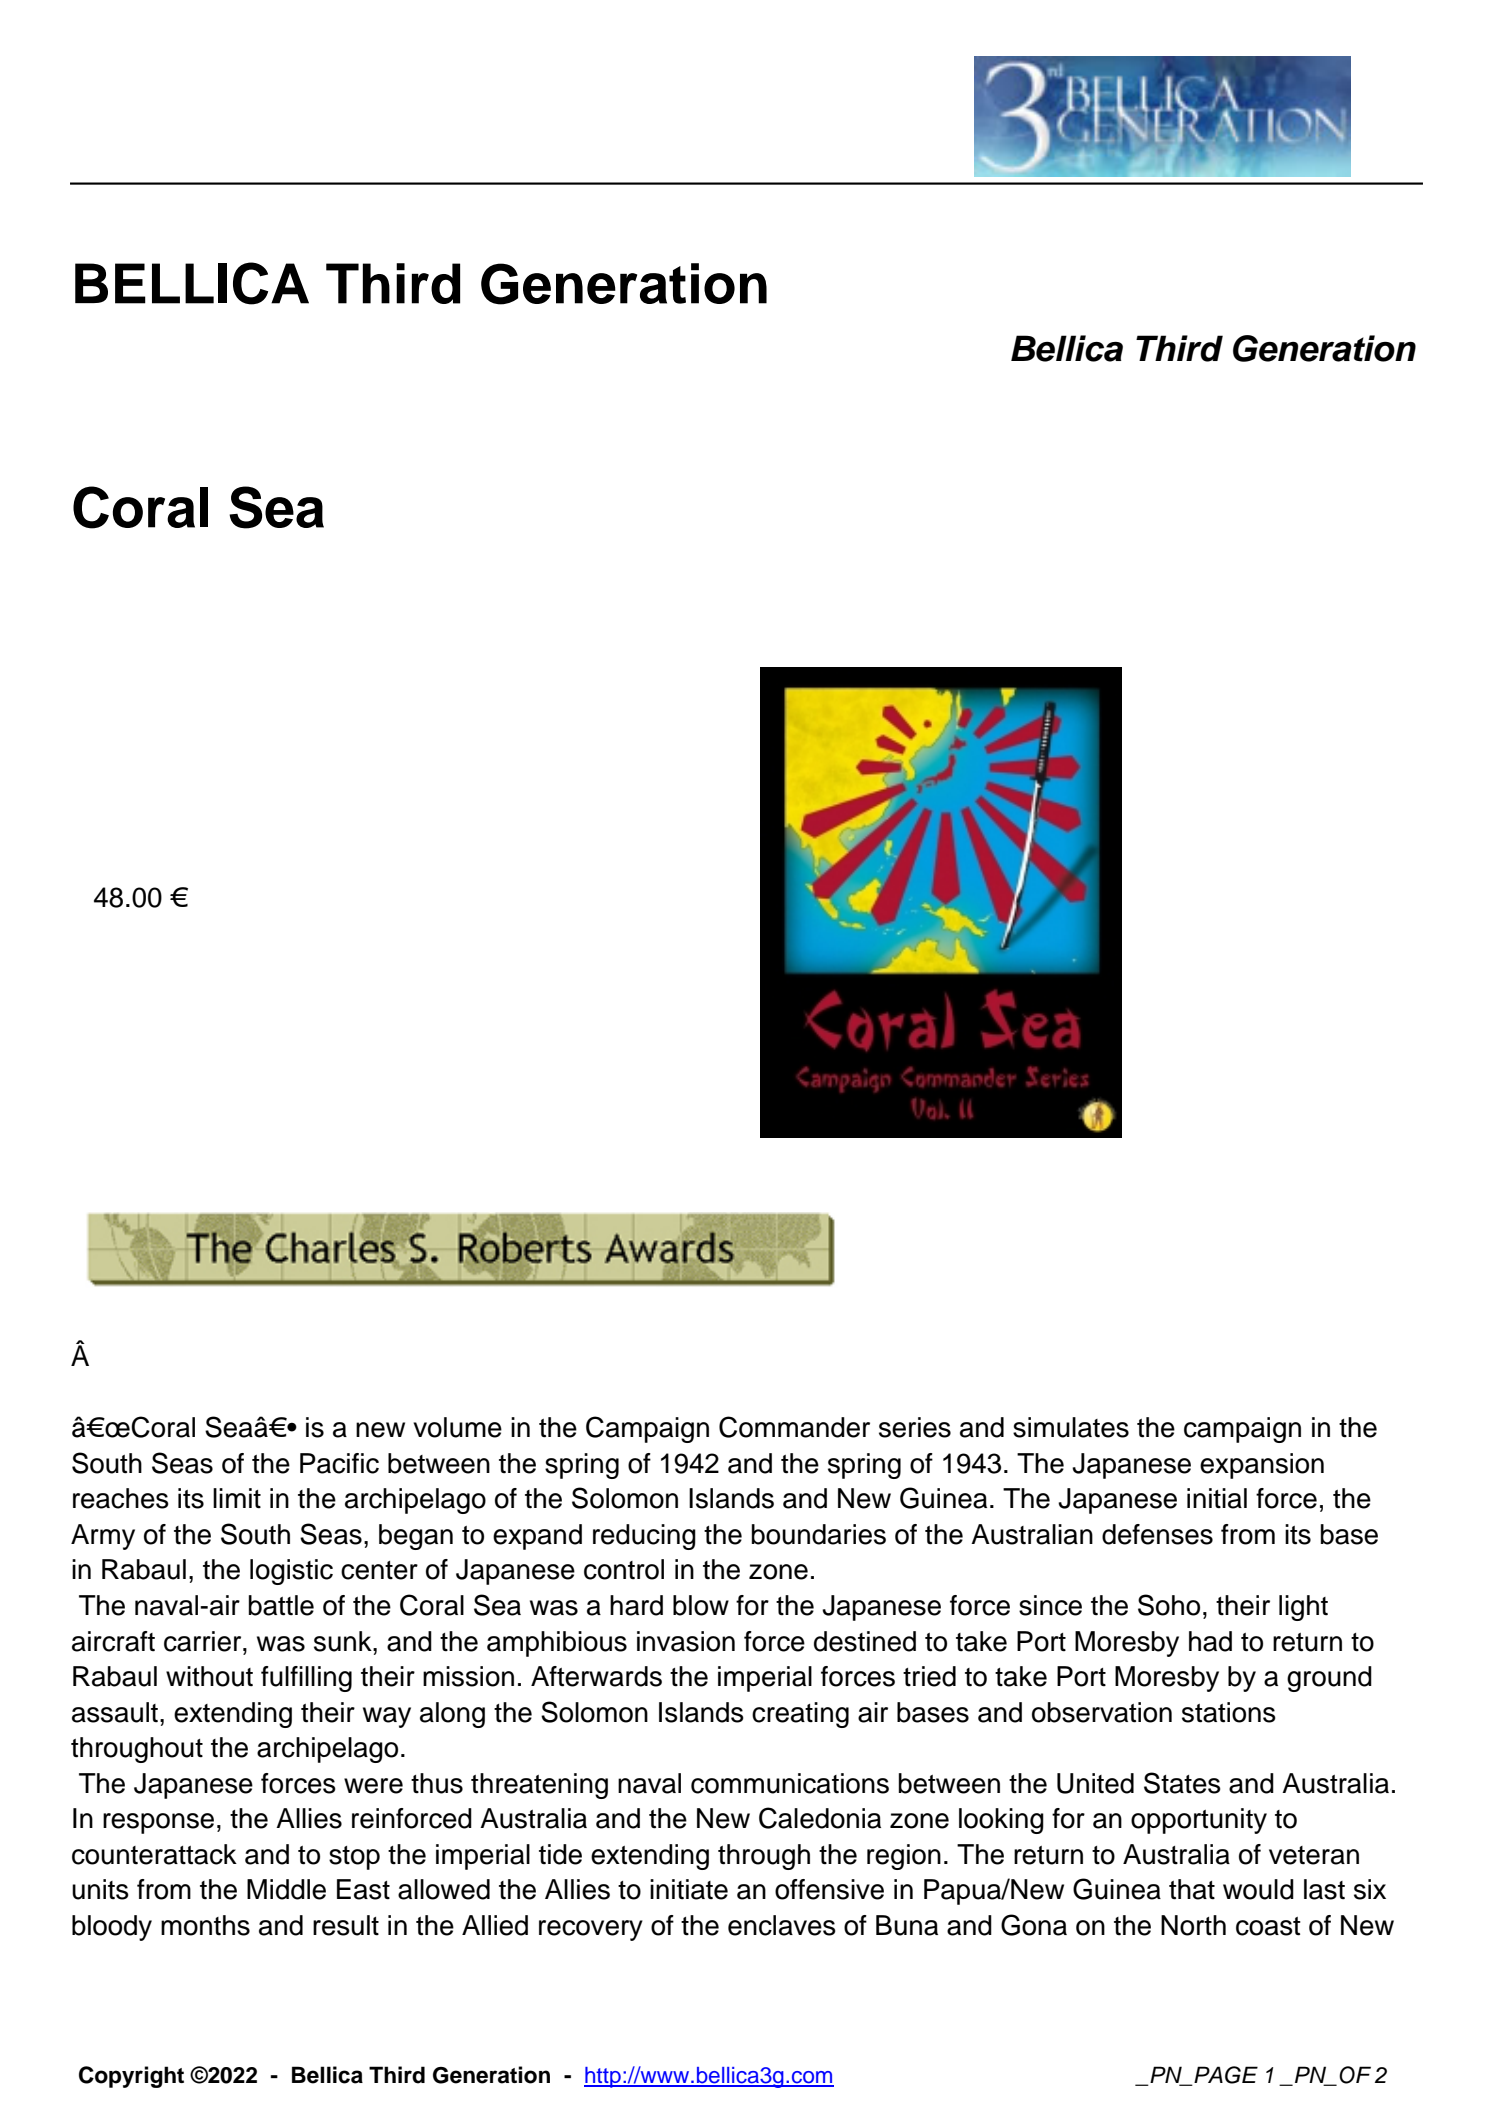  Describe the element at coordinates (1268, 1926) in the image. I see `coast` at that location.
